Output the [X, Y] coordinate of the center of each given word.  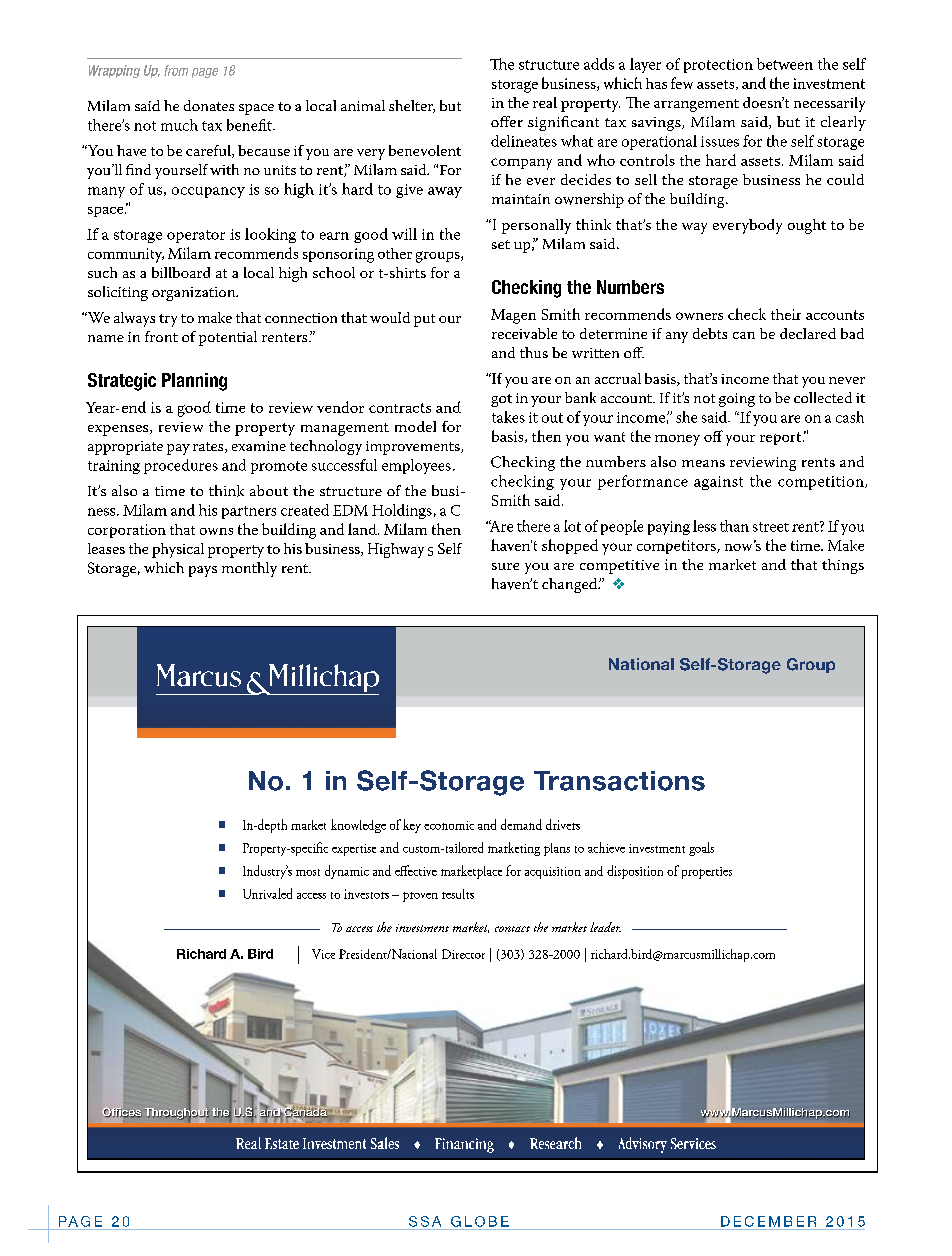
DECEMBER [768, 1221]
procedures [181, 466]
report [782, 438]
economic [449, 825]
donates [209, 105]
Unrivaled [267, 893]
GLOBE [480, 1221]
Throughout [177, 1113]
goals [701, 849]
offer [507, 121]
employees [416, 466]
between [785, 64]
